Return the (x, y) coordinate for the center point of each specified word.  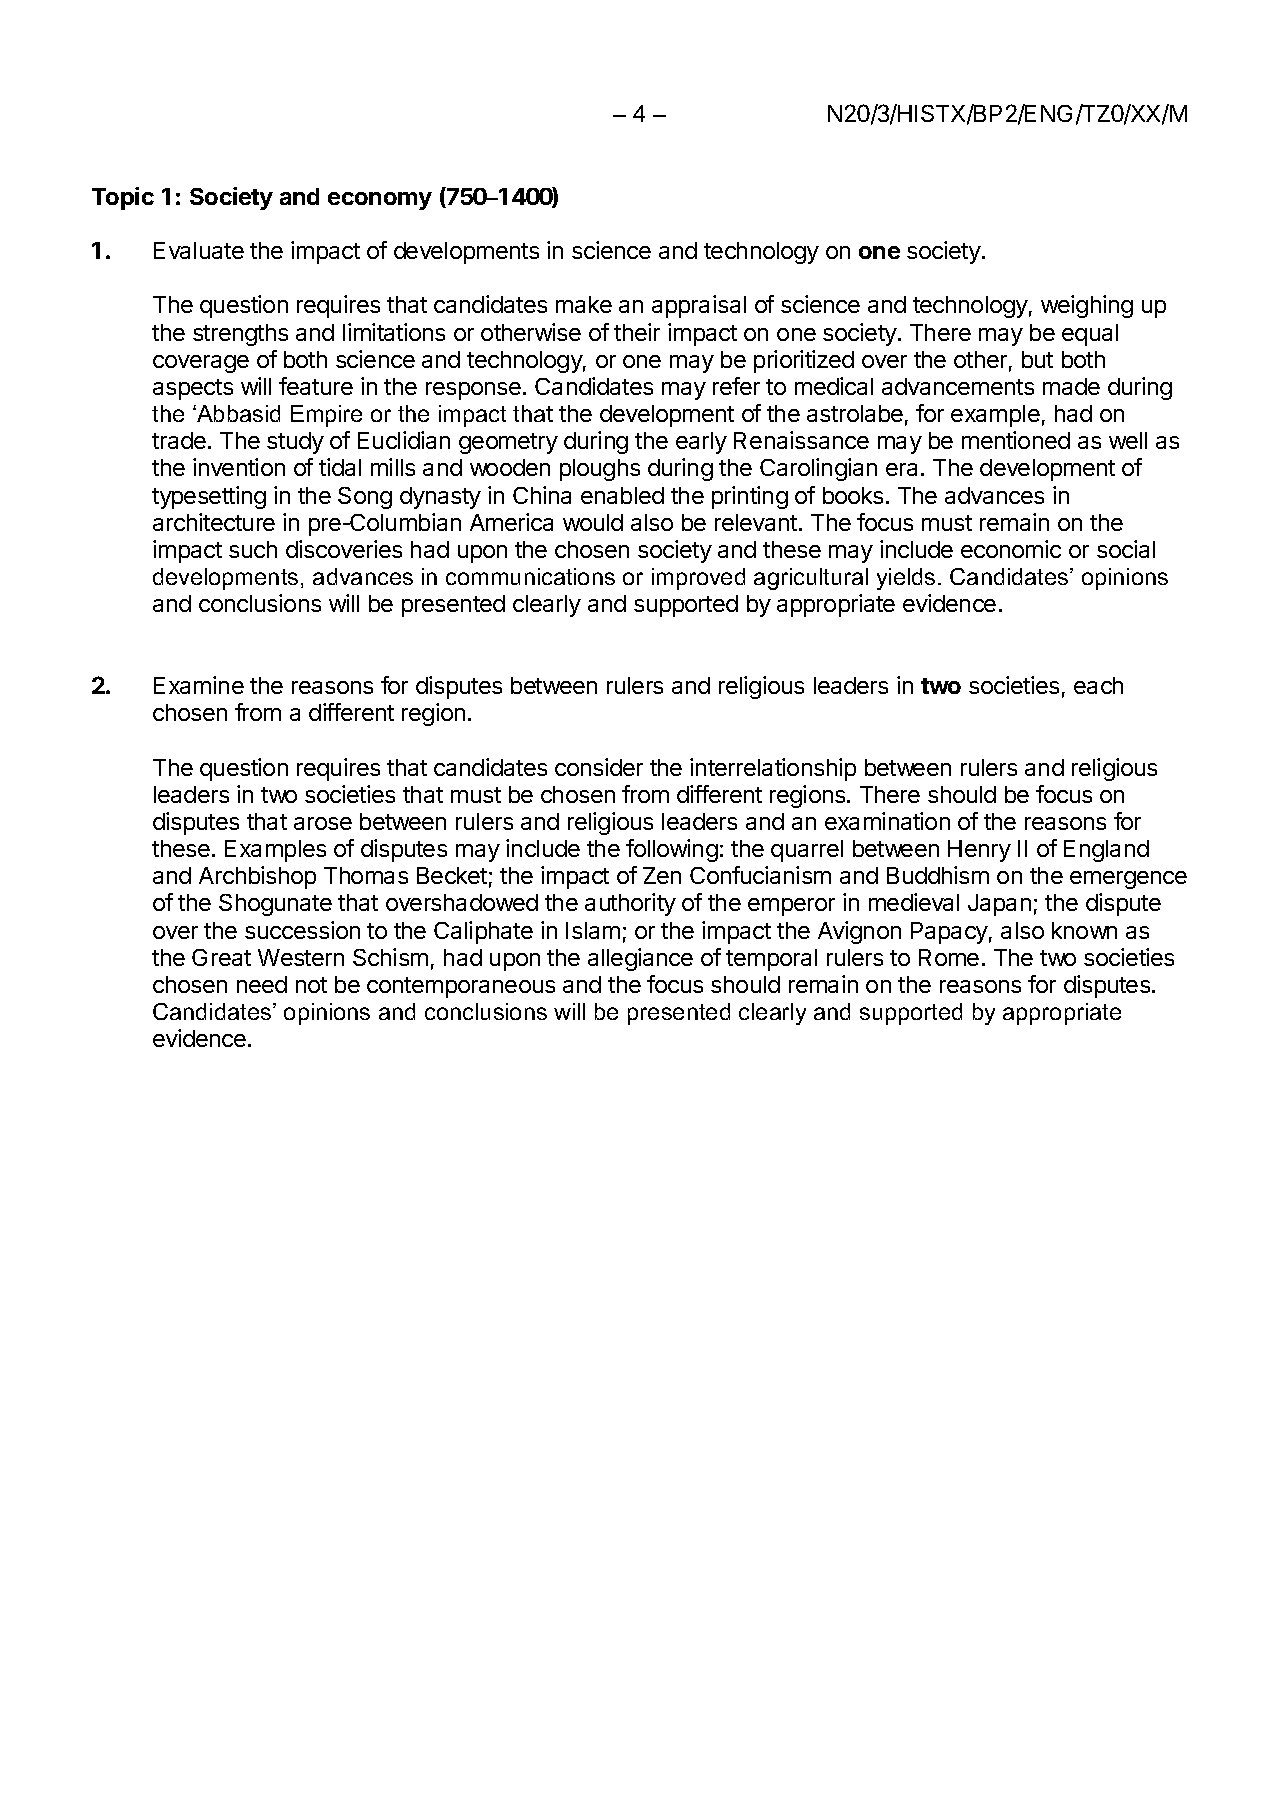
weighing (1087, 306)
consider (599, 767)
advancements (958, 386)
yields (906, 579)
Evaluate (199, 250)
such (253, 549)
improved (698, 579)
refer (736, 386)
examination (887, 821)
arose (323, 823)
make (584, 304)
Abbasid (237, 413)
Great (221, 957)
